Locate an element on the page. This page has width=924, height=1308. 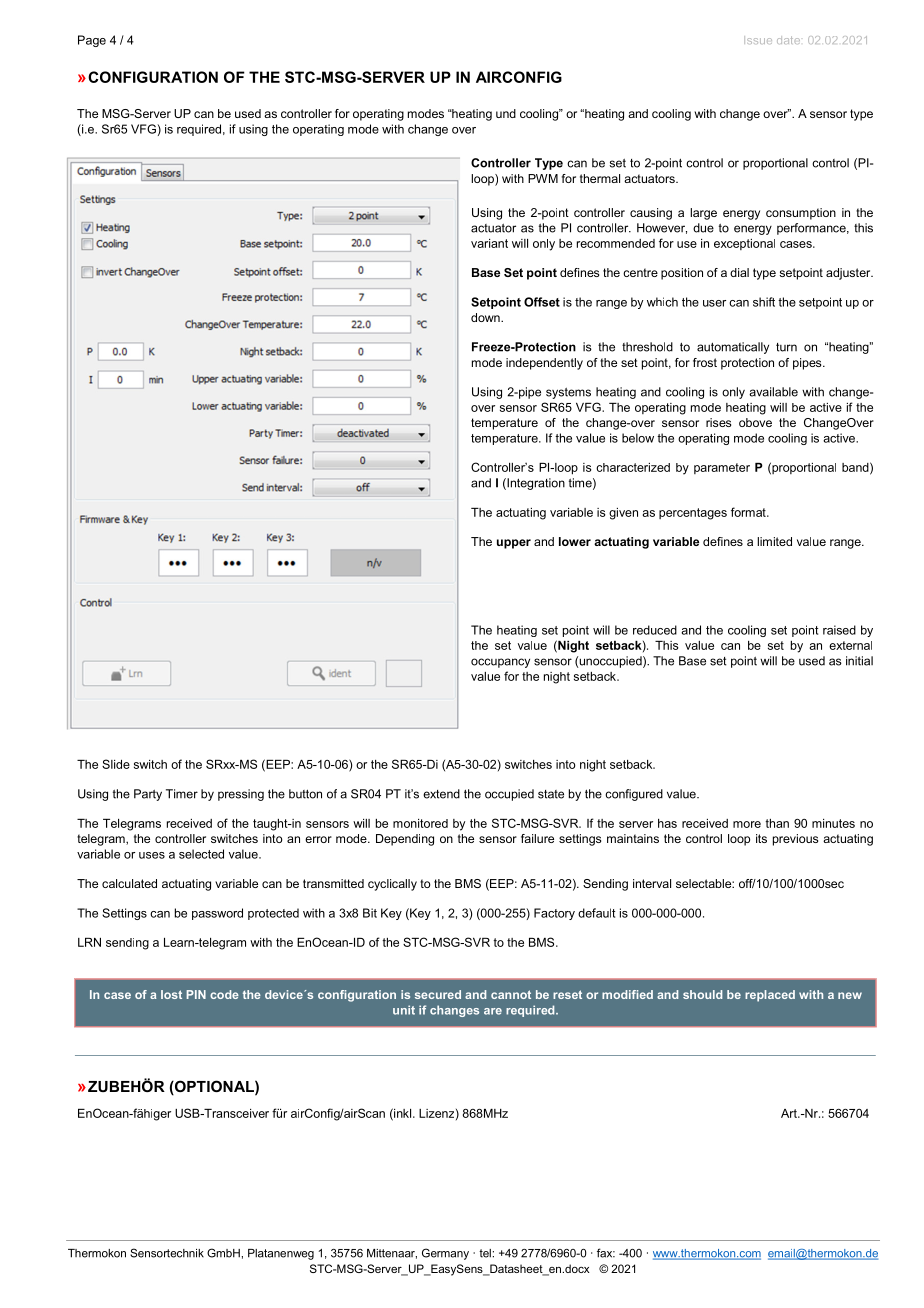
Offset is located at coordinates (542, 302).
